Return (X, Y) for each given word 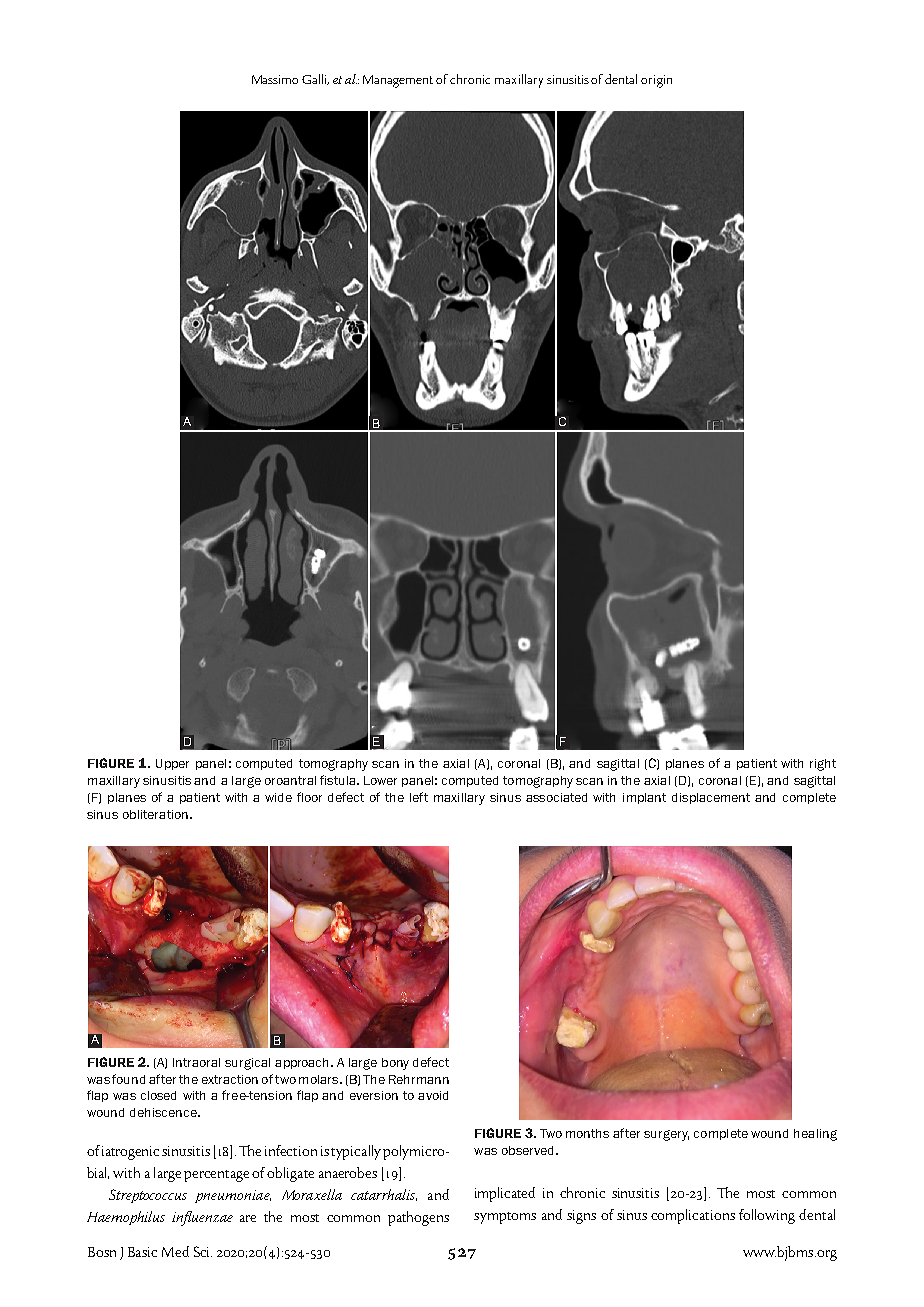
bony (395, 1064)
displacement (711, 798)
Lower (380, 780)
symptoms (505, 1218)
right (823, 765)
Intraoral (196, 1062)
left (419, 797)
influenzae (202, 1218)
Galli (315, 79)
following (767, 1216)
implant (644, 798)
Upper (172, 764)
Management (398, 81)
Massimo (275, 79)
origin (656, 81)
